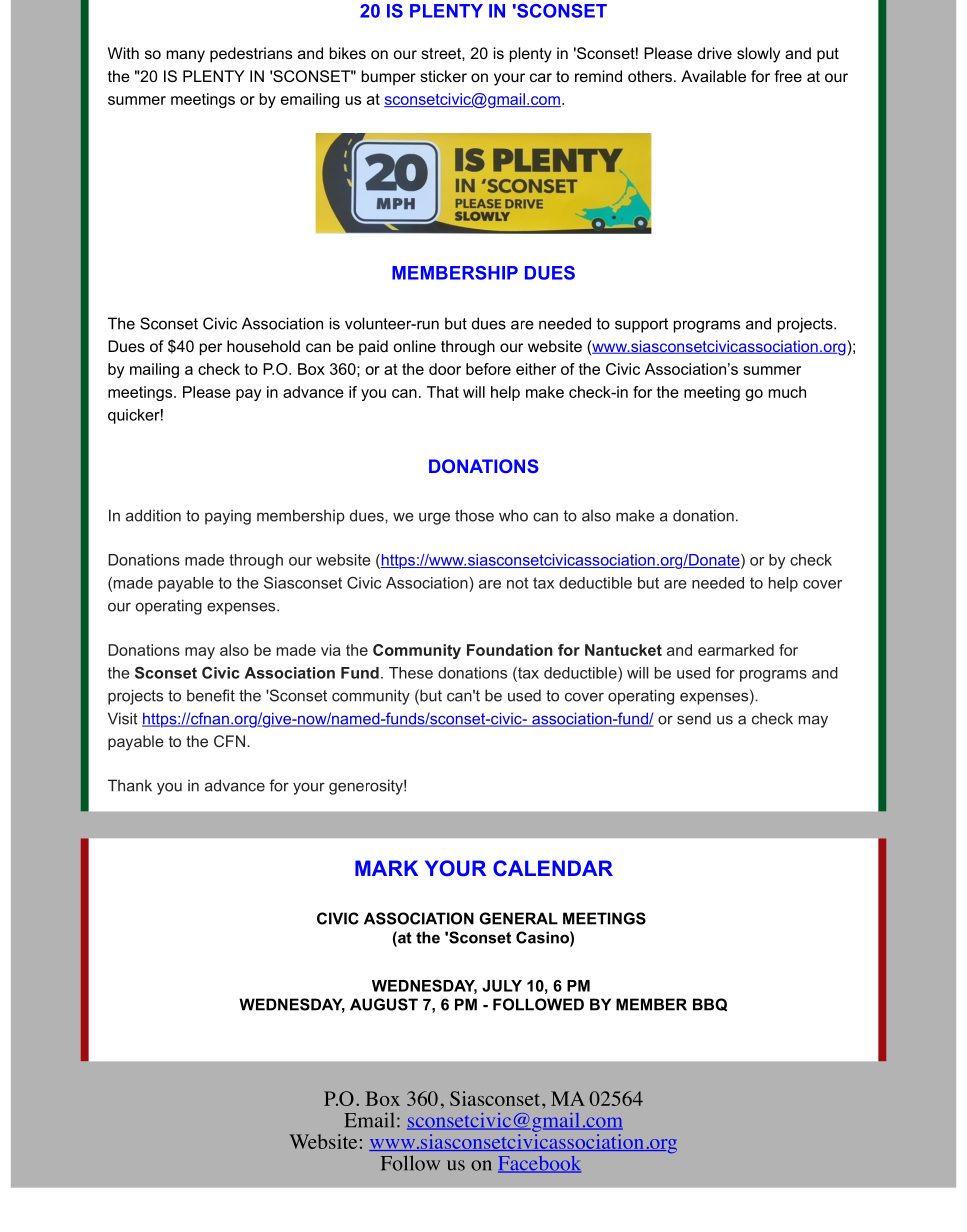 Image resolution: width=967 pixels, height=1232 pixels. I want to click on Thank, so click(130, 785).
